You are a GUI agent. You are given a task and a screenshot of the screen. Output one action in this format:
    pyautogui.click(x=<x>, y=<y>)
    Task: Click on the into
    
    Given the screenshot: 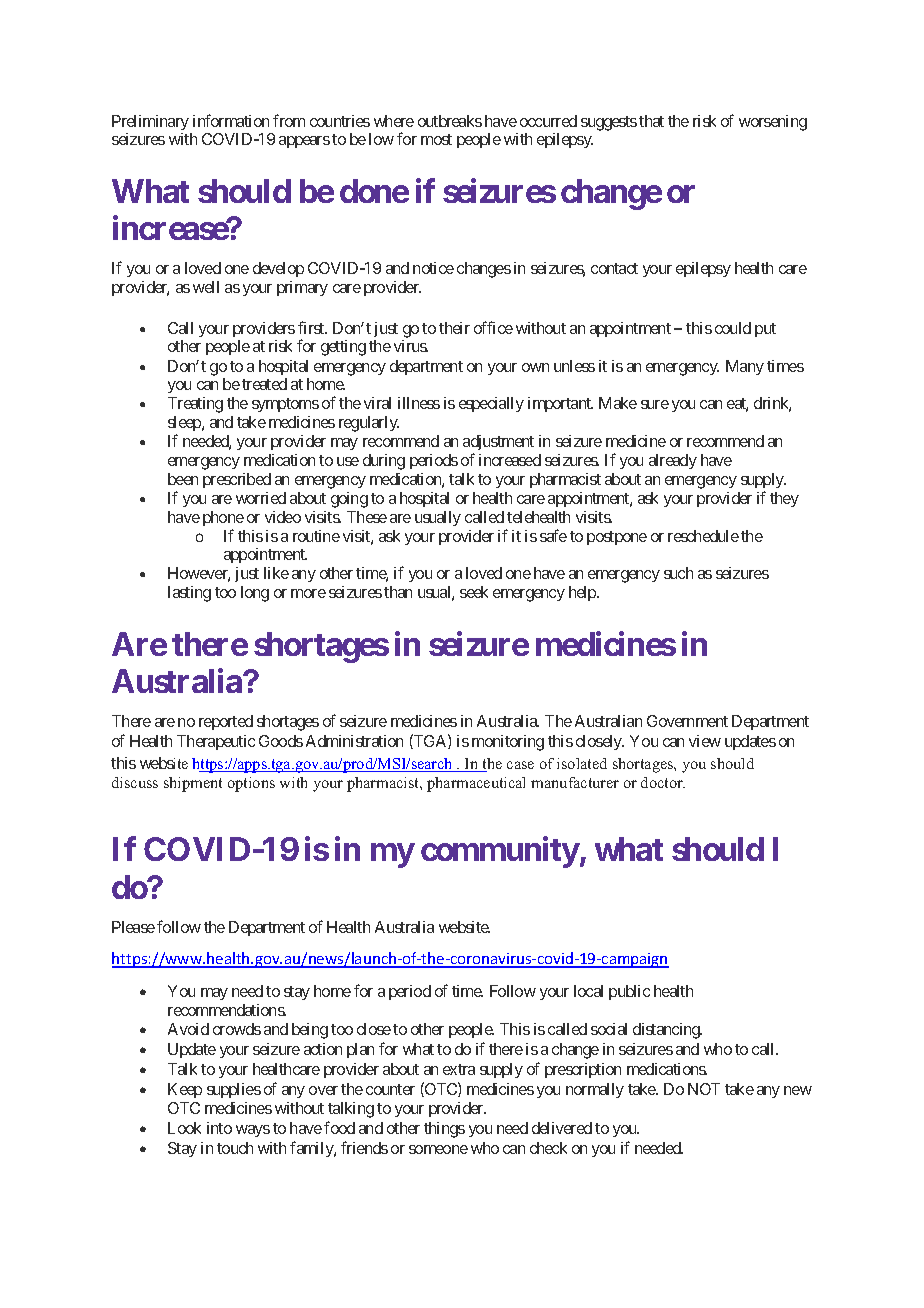 What is the action you would take?
    pyautogui.click(x=219, y=1128)
